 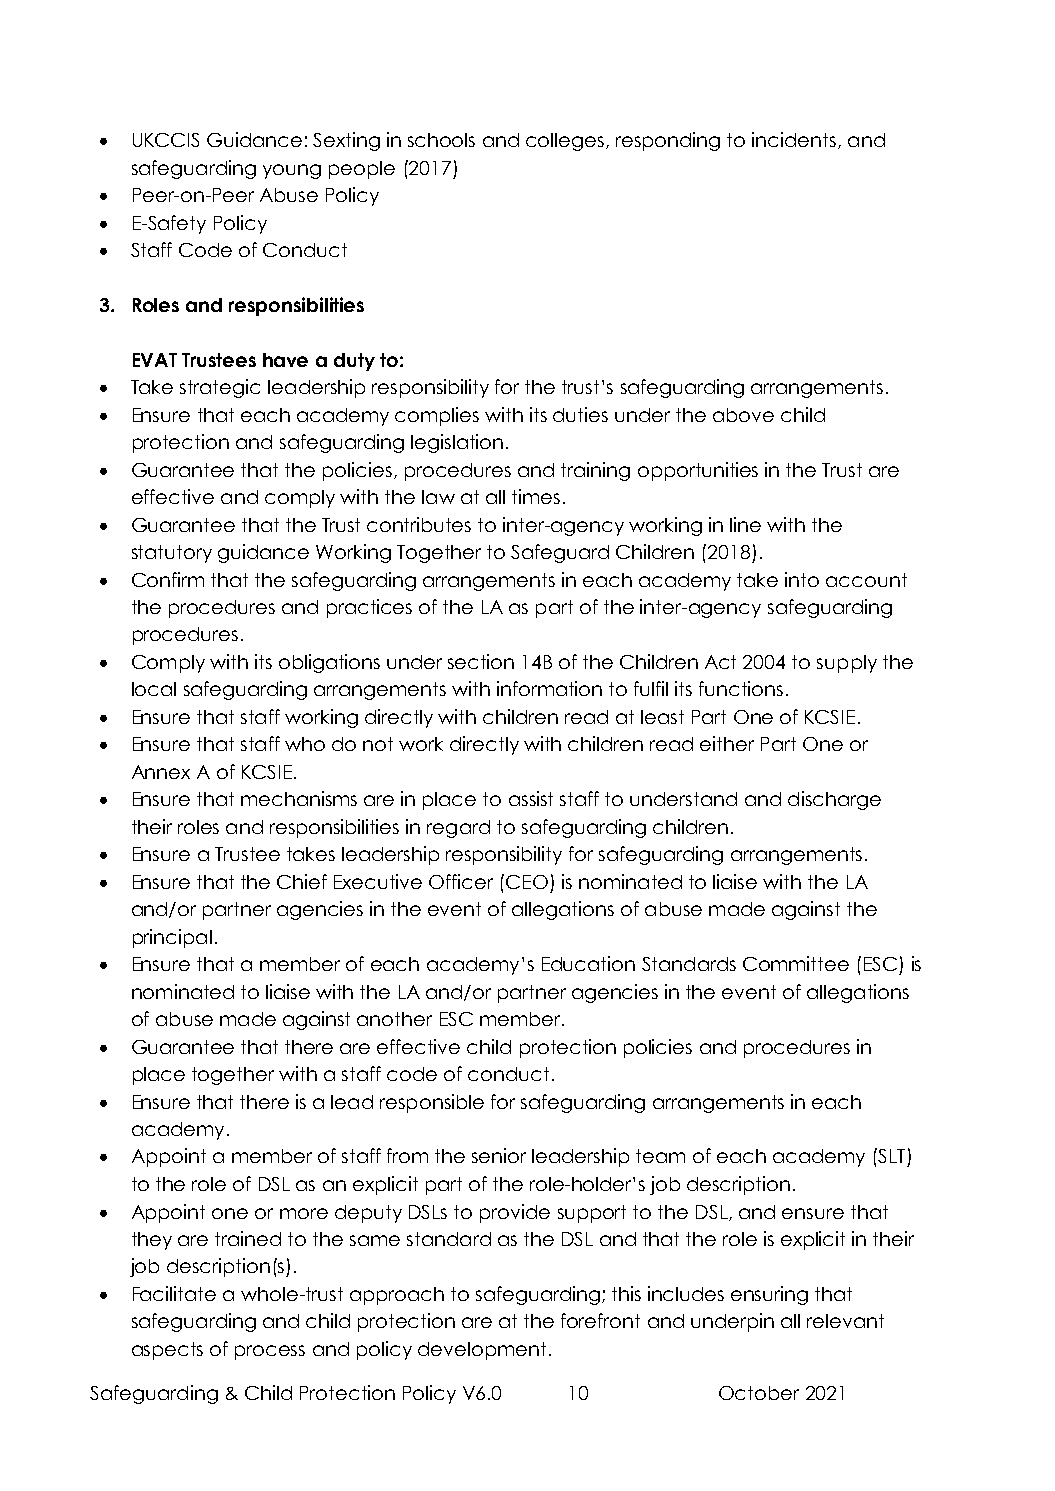 I want to click on section, so click(x=481, y=661).
